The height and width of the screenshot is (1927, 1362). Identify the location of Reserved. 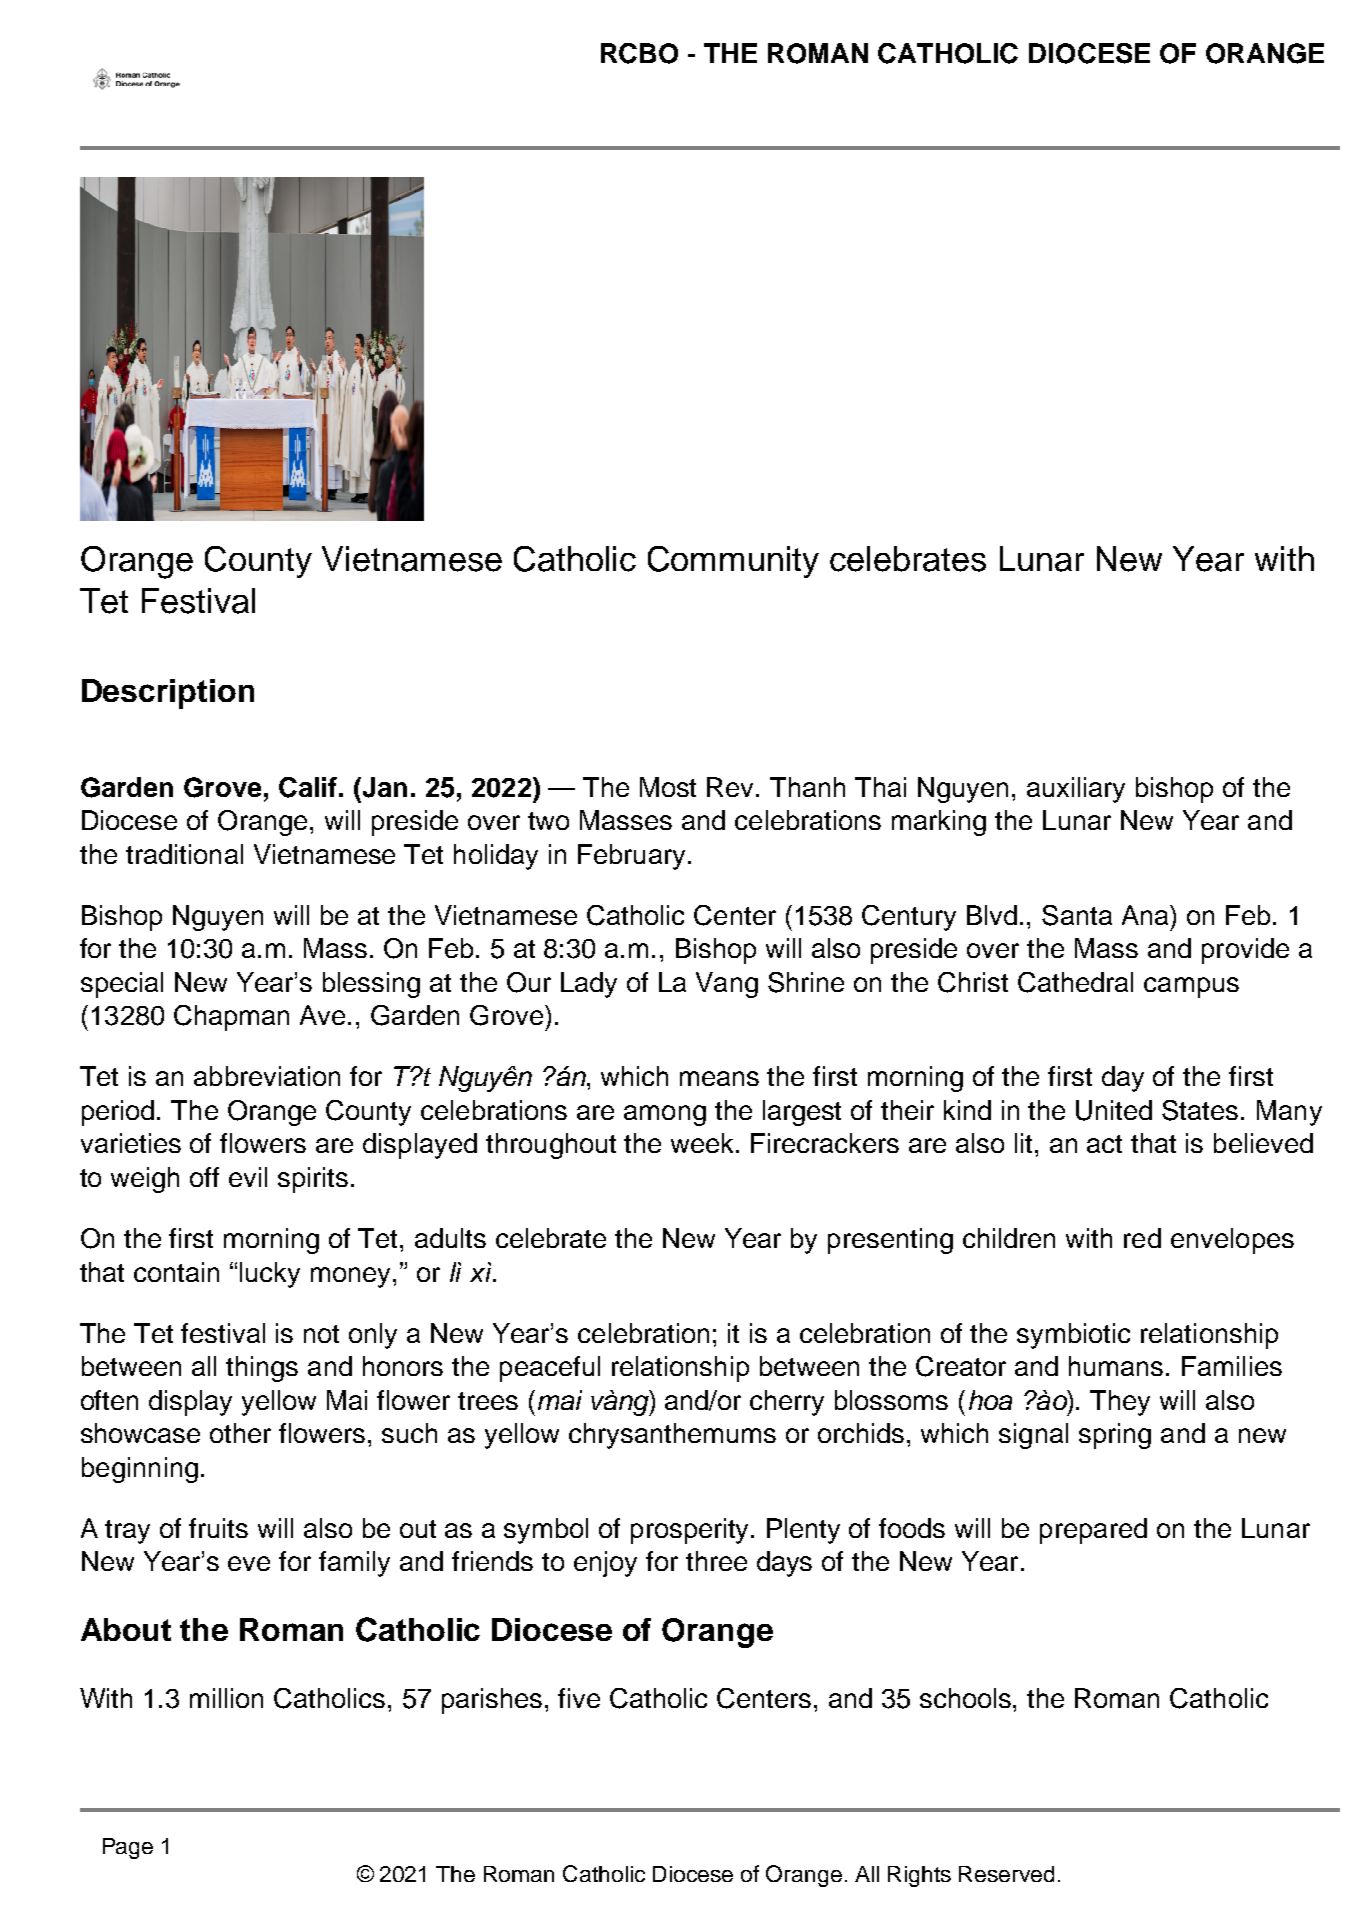
(1006, 1874).
